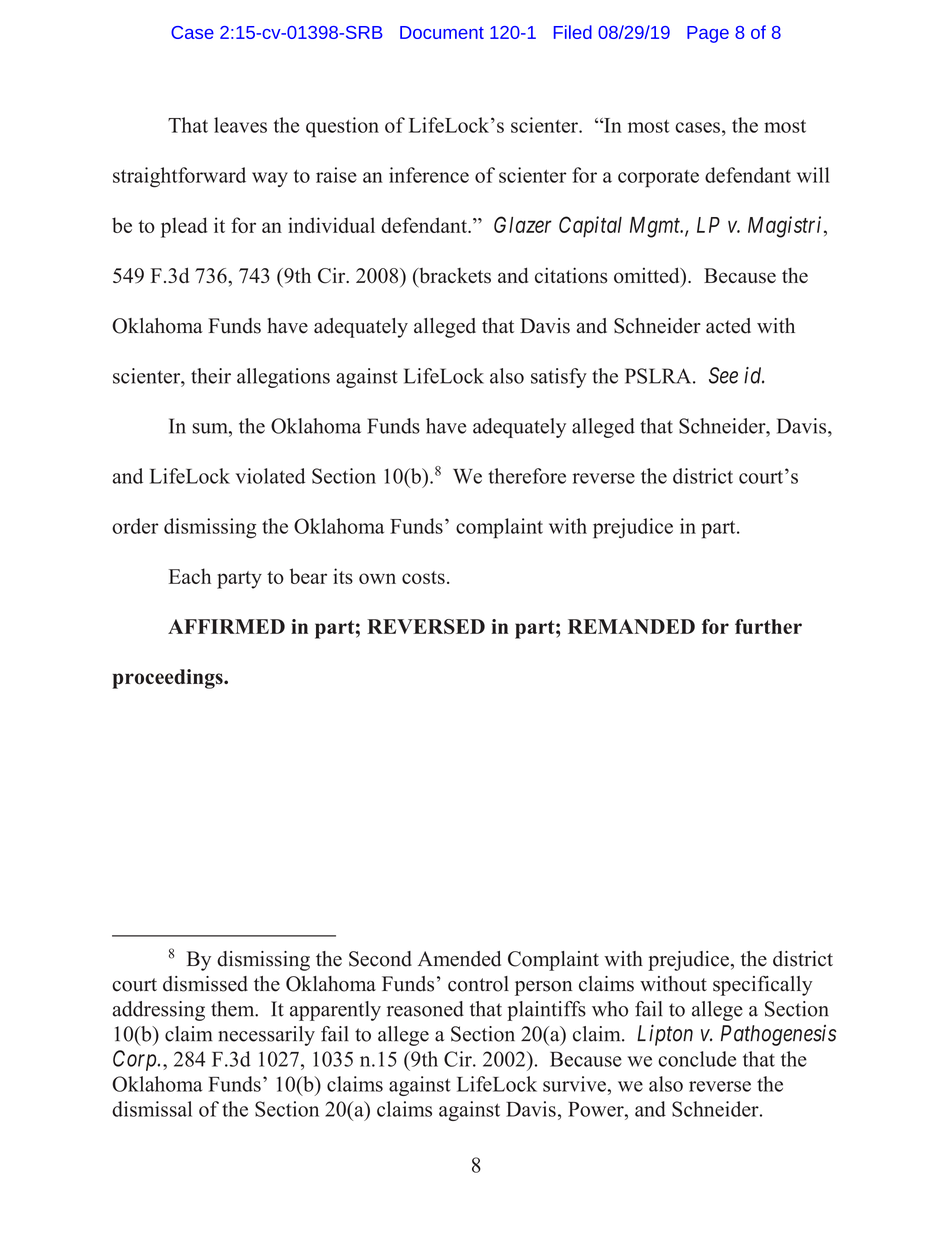 The width and height of the document is (952, 1233). I want to click on costs, so click(423, 577).
